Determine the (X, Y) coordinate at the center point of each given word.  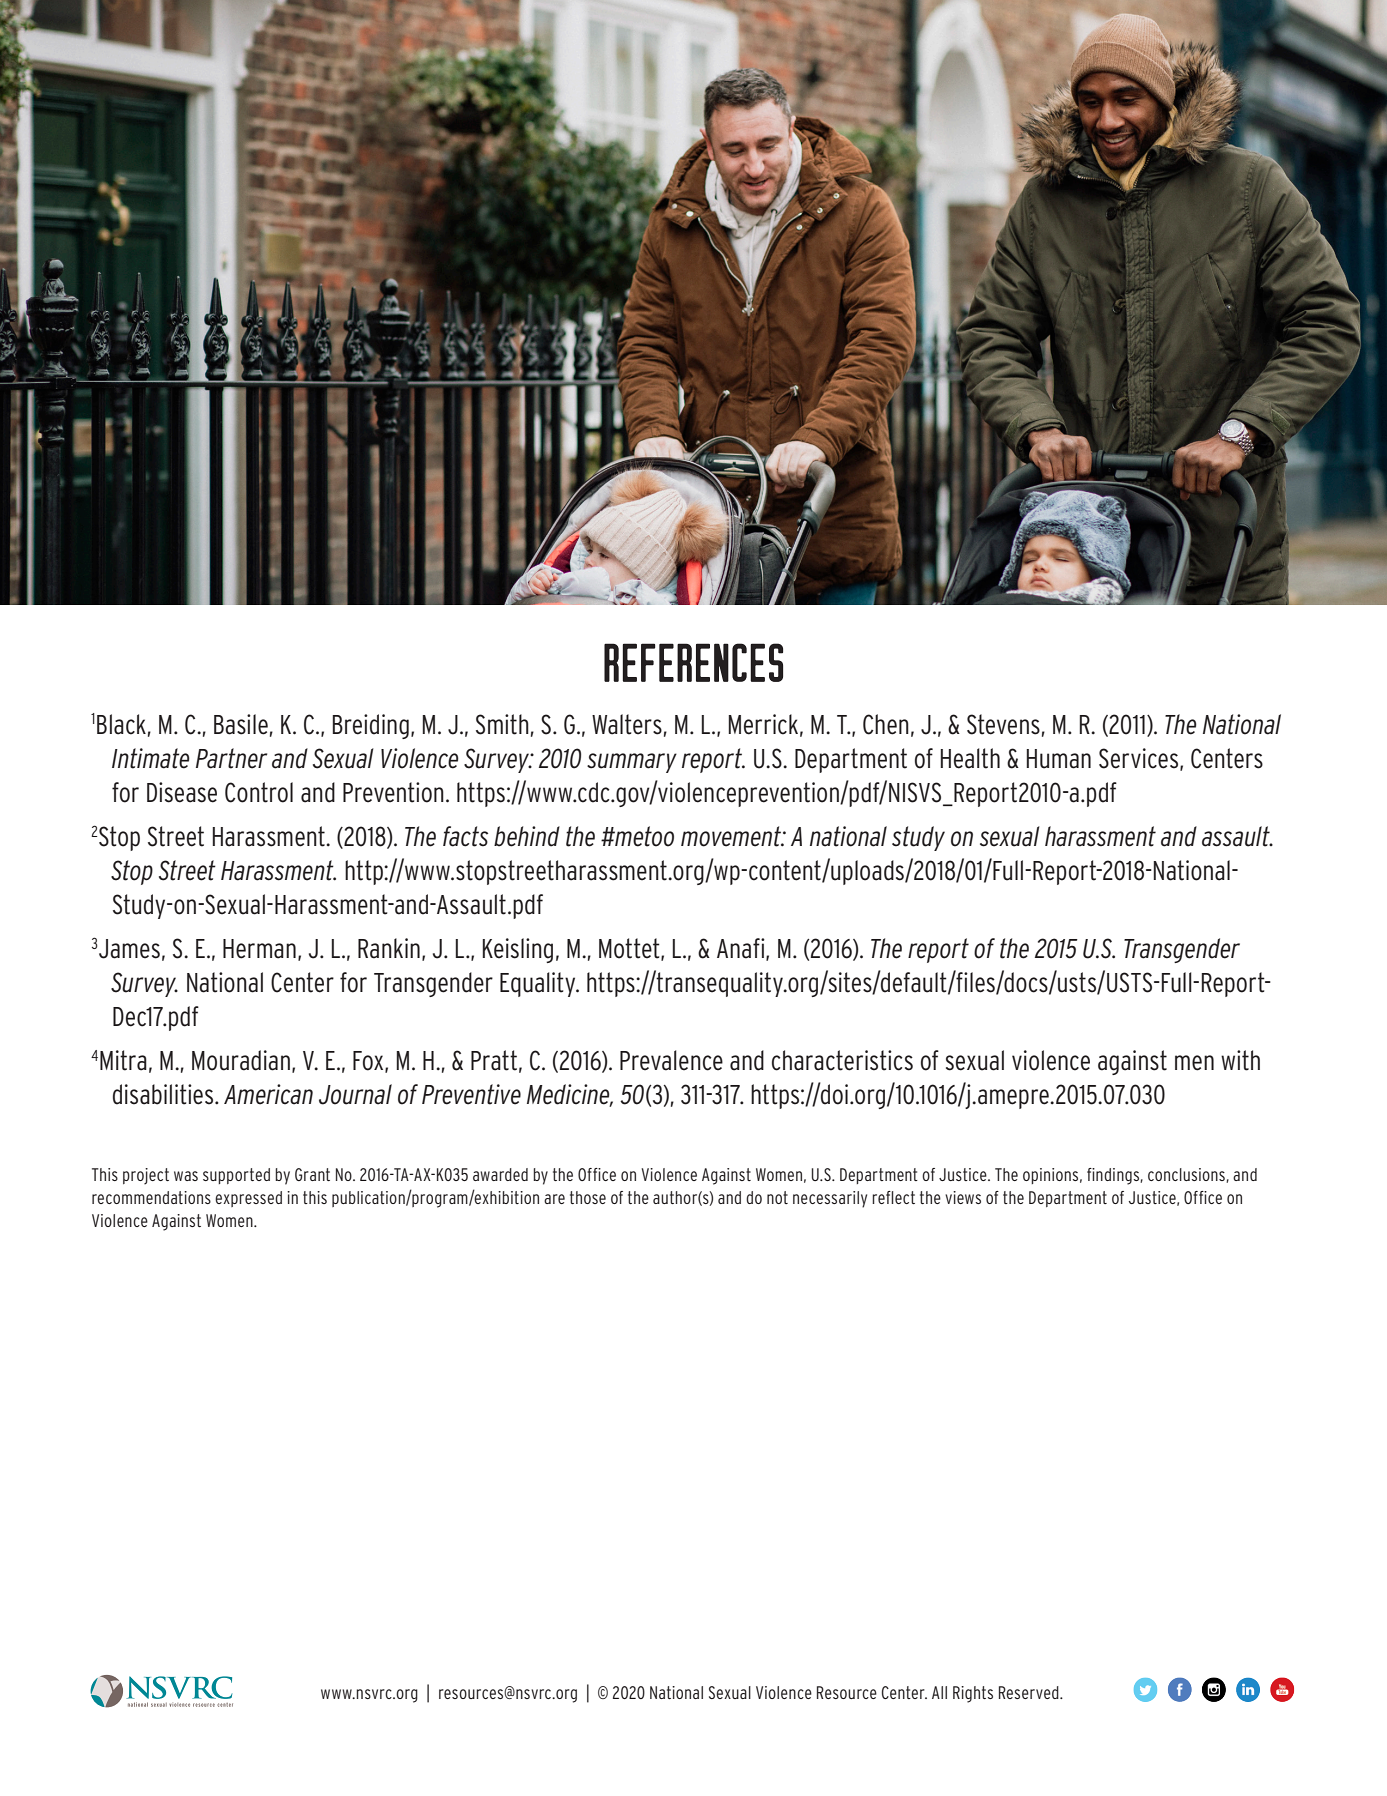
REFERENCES (693, 662)
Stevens (1003, 724)
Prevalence (671, 1060)
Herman (259, 949)
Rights (973, 1694)
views (963, 1197)
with (1240, 1060)
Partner (231, 758)
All (939, 1692)
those (588, 1197)
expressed (248, 1199)
